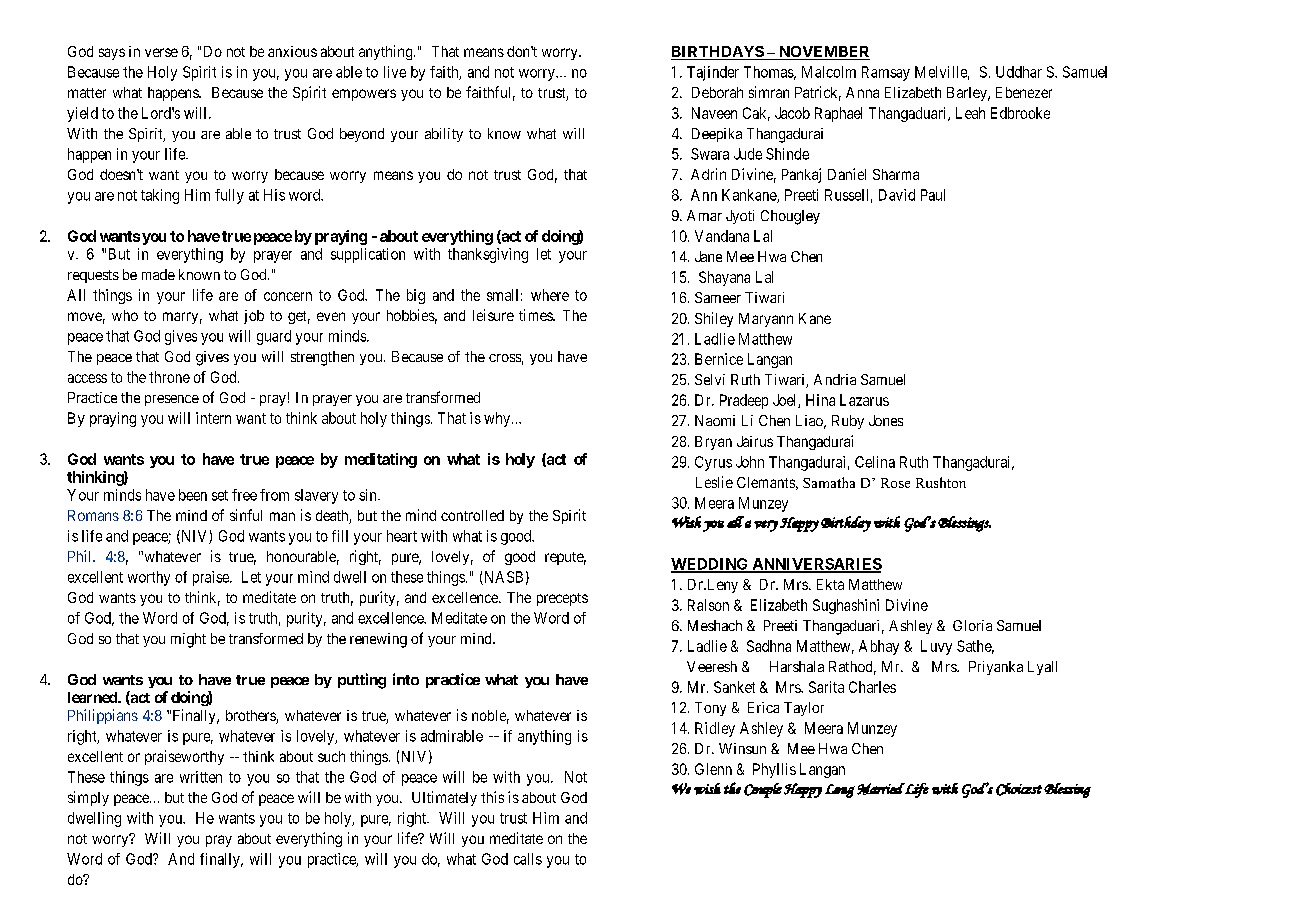 The width and height of the screenshot is (1307, 924). Describe the element at coordinates (886, 73) in the screenshot. I see `Ramsay` at that location.
